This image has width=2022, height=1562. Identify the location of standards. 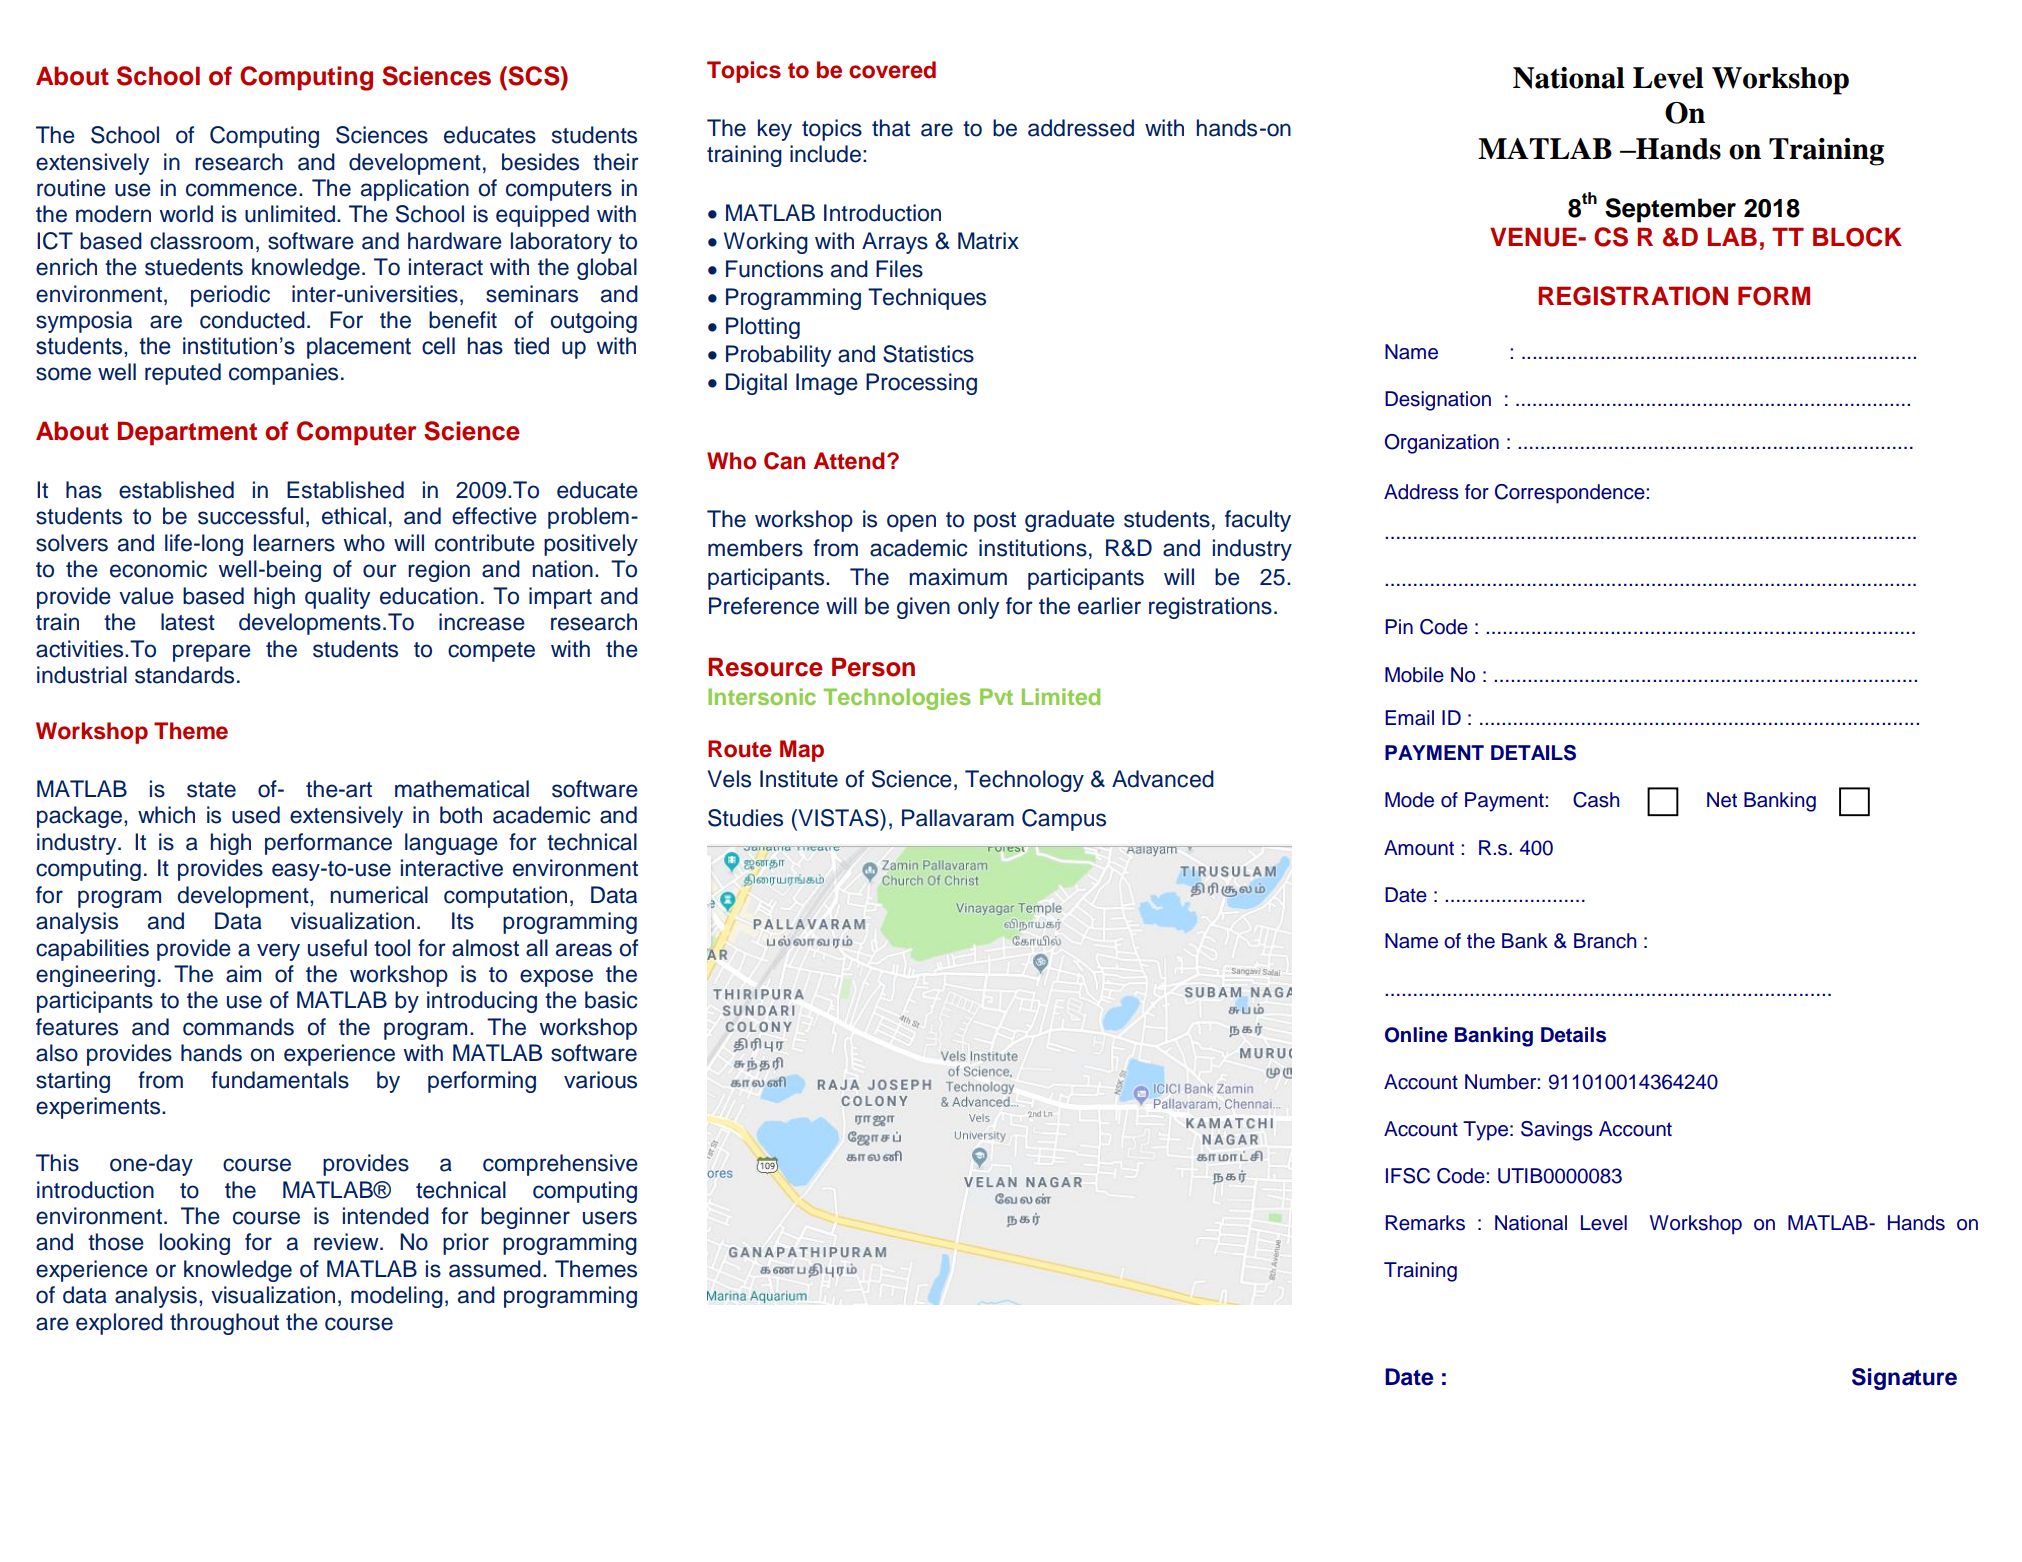
(184, 675).
